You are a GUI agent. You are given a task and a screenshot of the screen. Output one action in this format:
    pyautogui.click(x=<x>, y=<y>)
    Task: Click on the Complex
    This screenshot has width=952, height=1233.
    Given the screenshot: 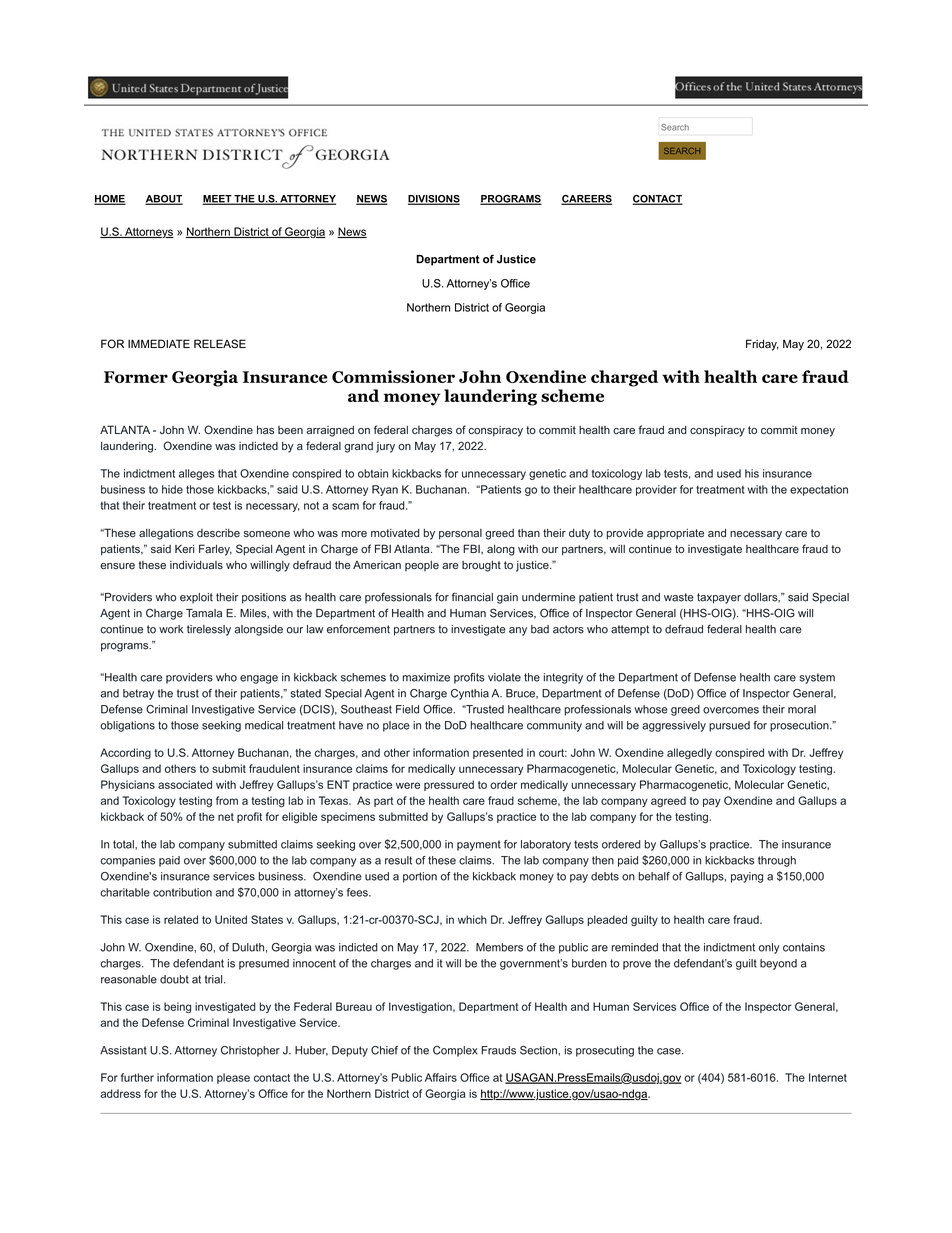 What is the action you would take?
    pyautogui.click(x=455, y=1051)
